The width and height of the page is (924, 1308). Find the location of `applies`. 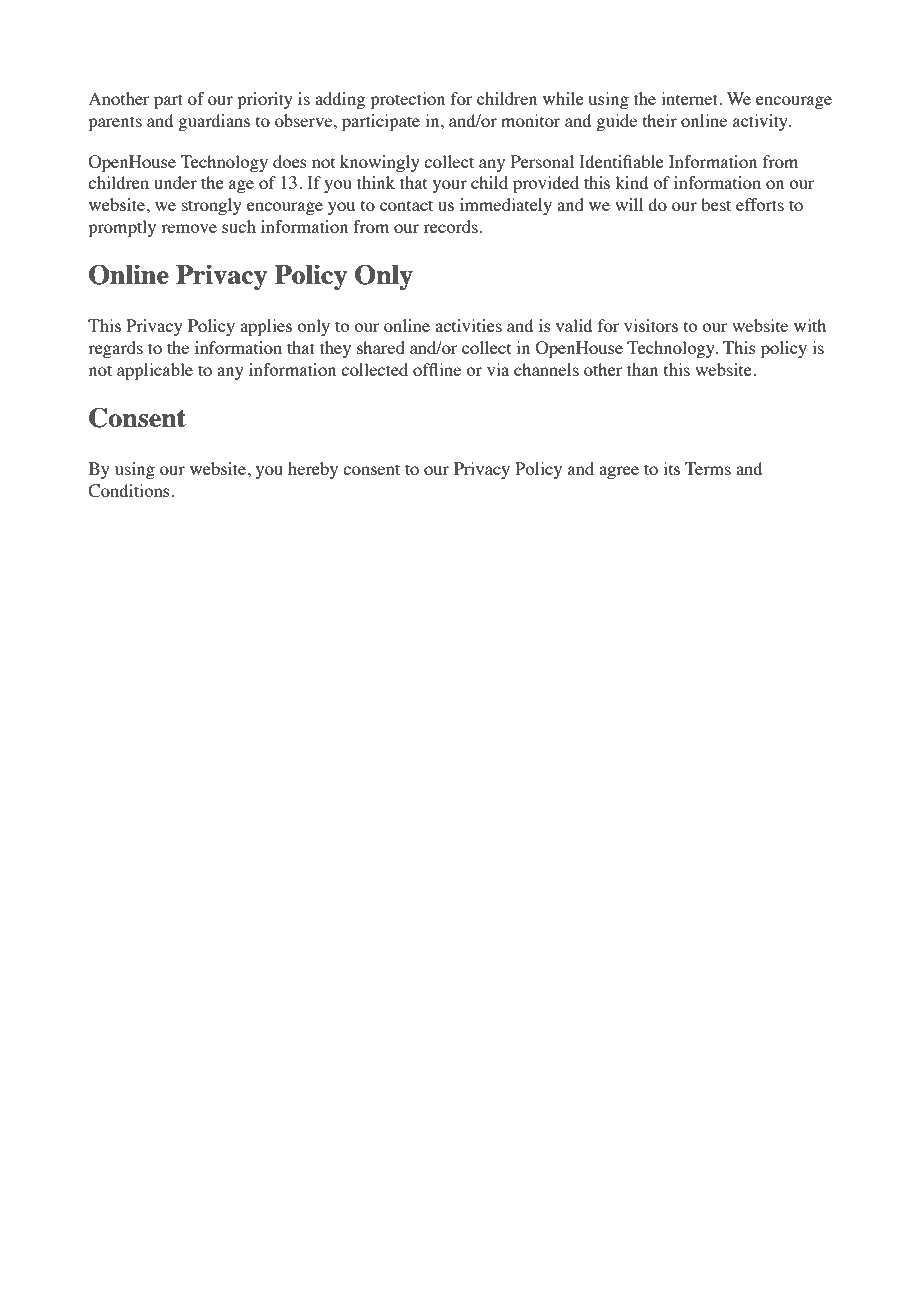

applies is located at coordinates (266, 327).
